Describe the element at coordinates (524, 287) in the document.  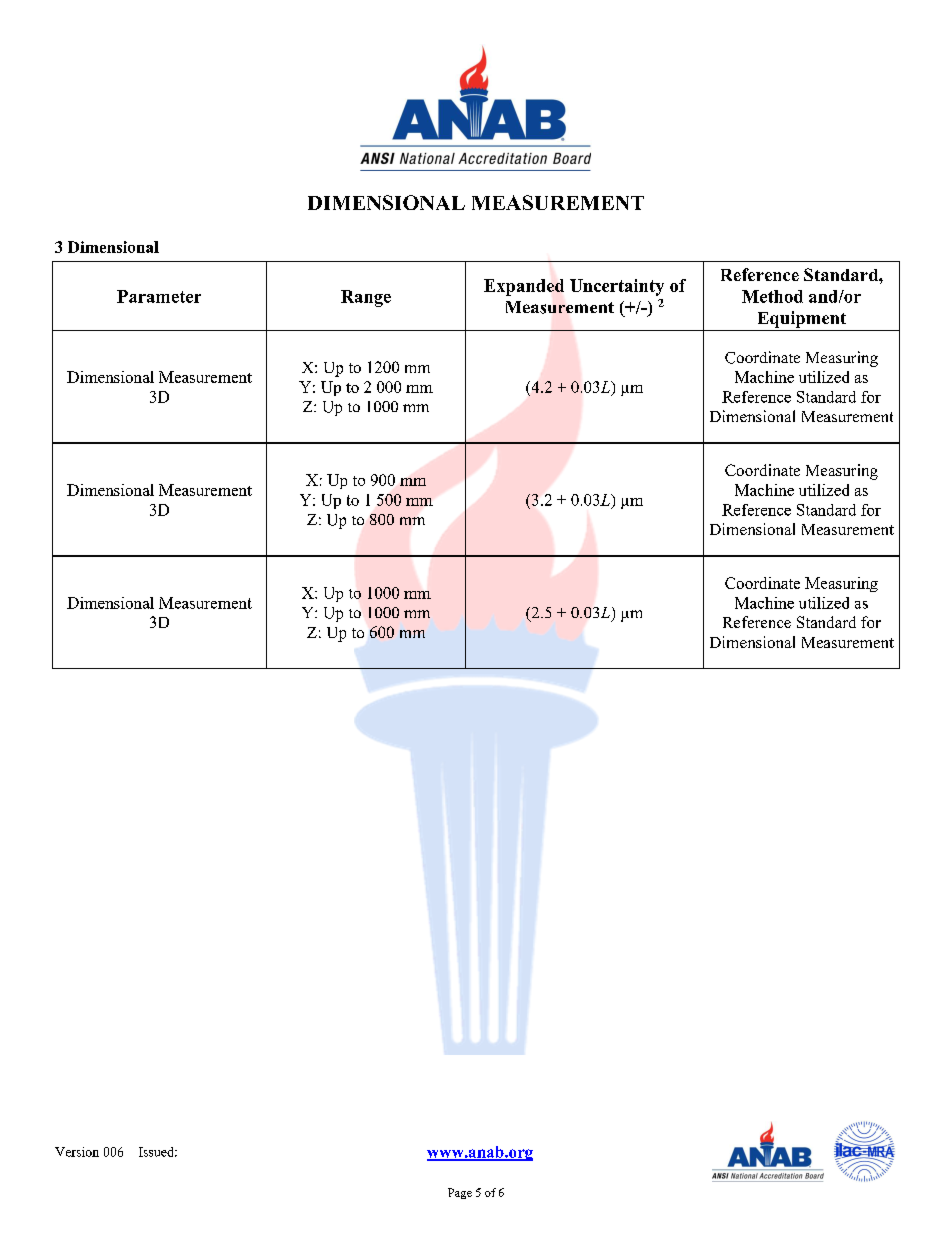
I see `Expanded` at that location.
